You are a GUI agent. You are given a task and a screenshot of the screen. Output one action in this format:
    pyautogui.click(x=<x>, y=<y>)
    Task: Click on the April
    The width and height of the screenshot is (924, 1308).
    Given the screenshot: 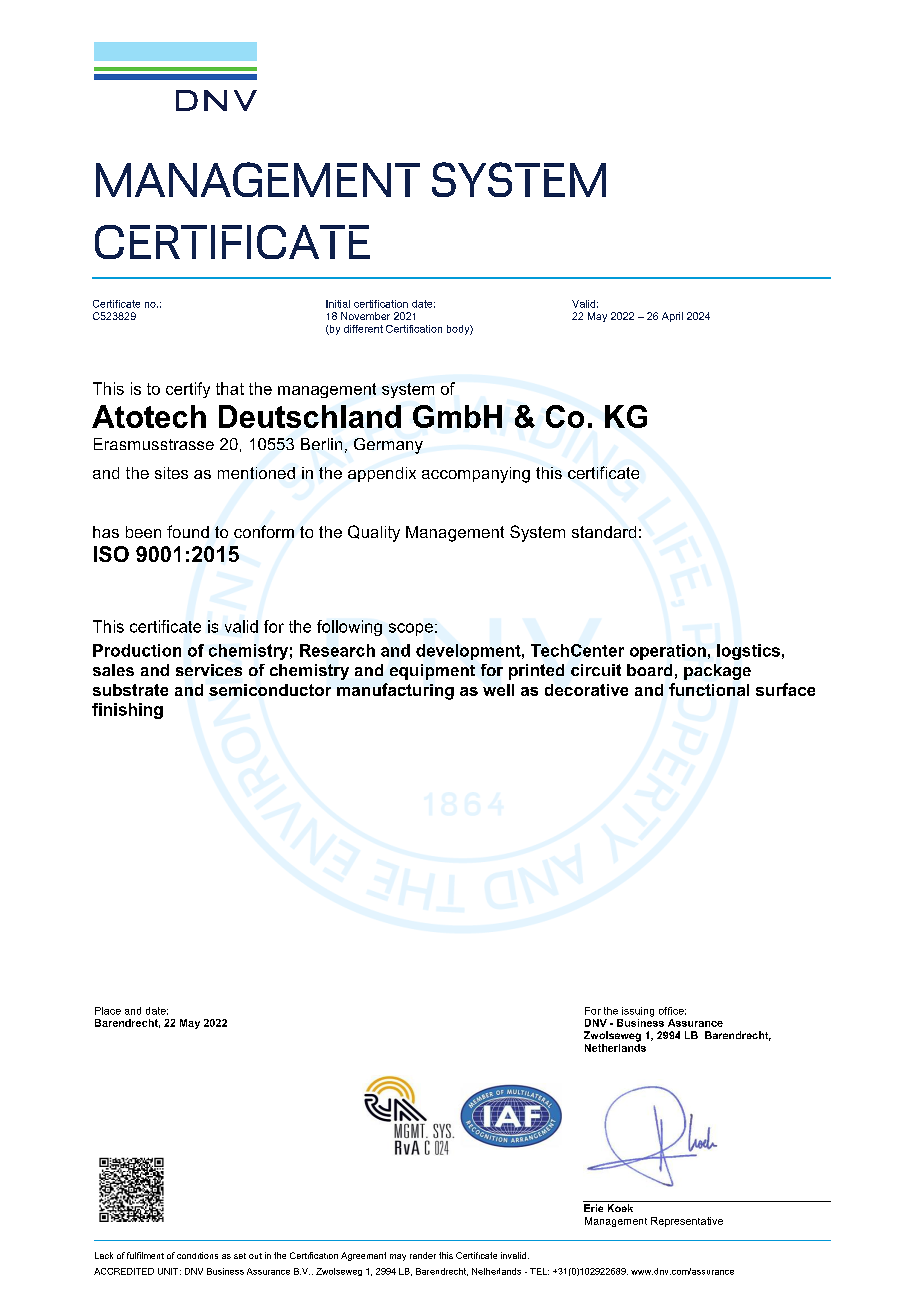 What is the action you would take?
    pyautogui.click(x=672, y=317)
